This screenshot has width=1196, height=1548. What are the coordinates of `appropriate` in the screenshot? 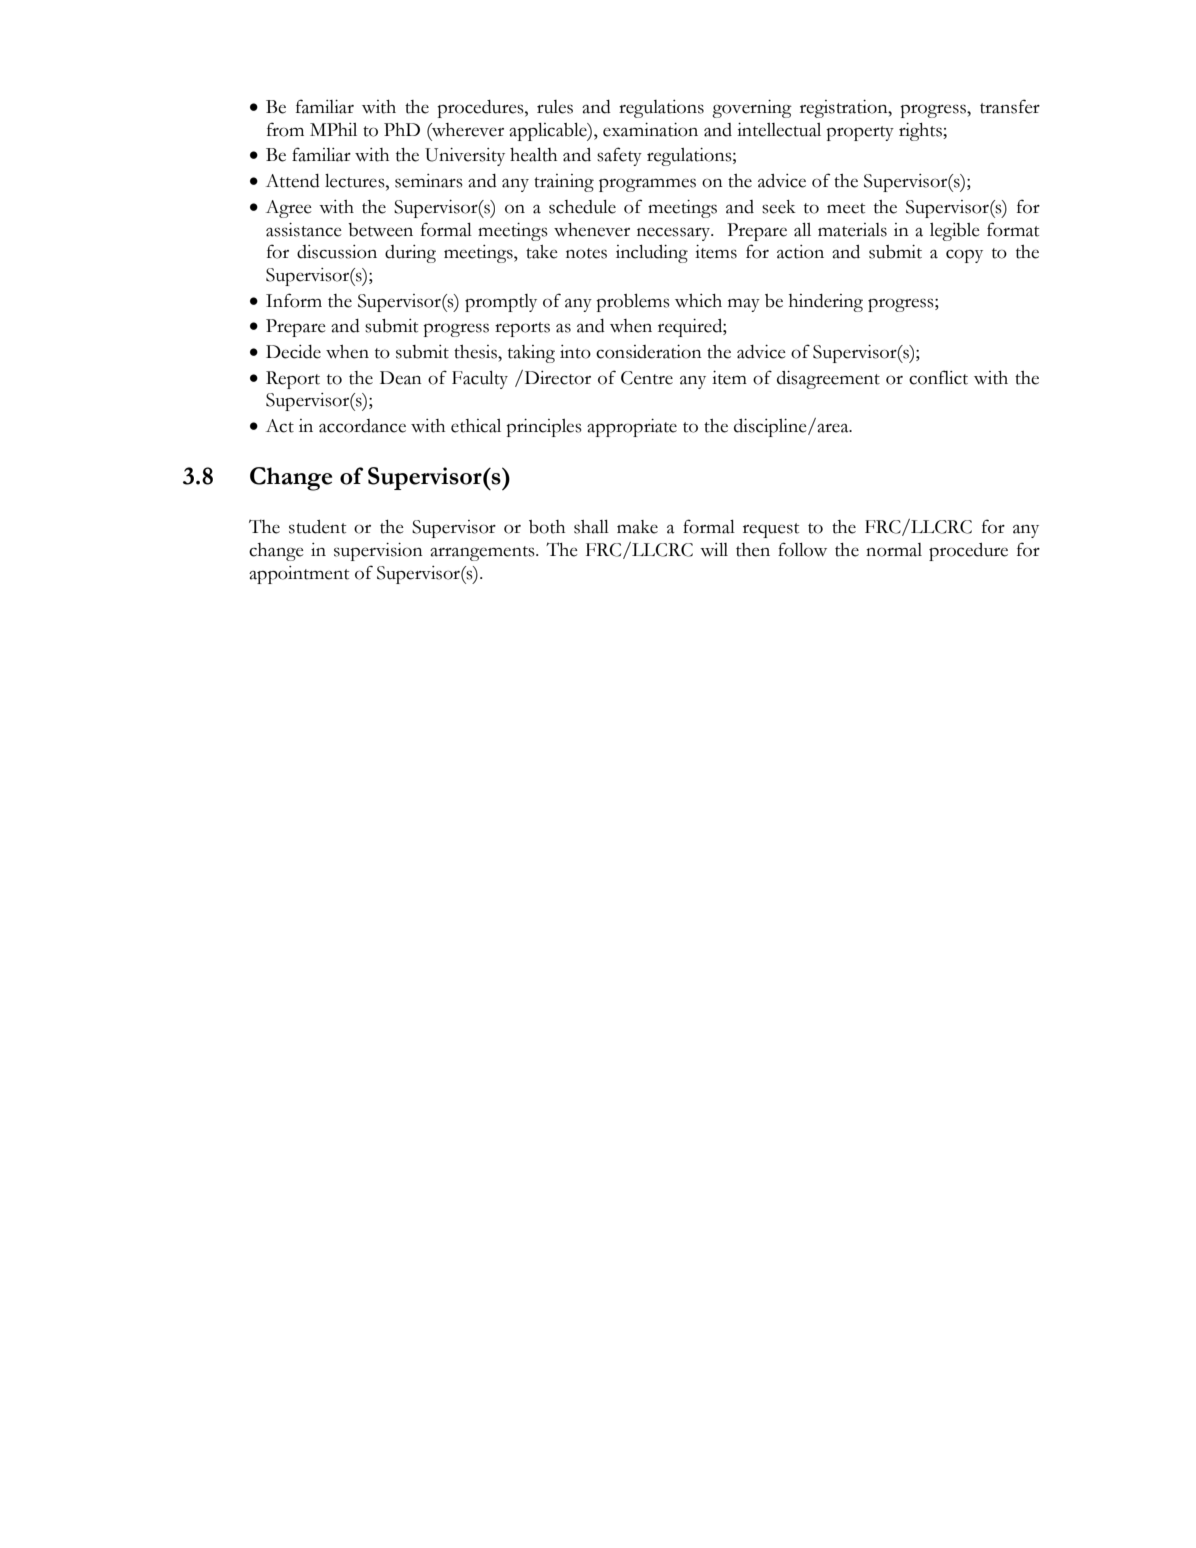 It's located at (632, 428).
